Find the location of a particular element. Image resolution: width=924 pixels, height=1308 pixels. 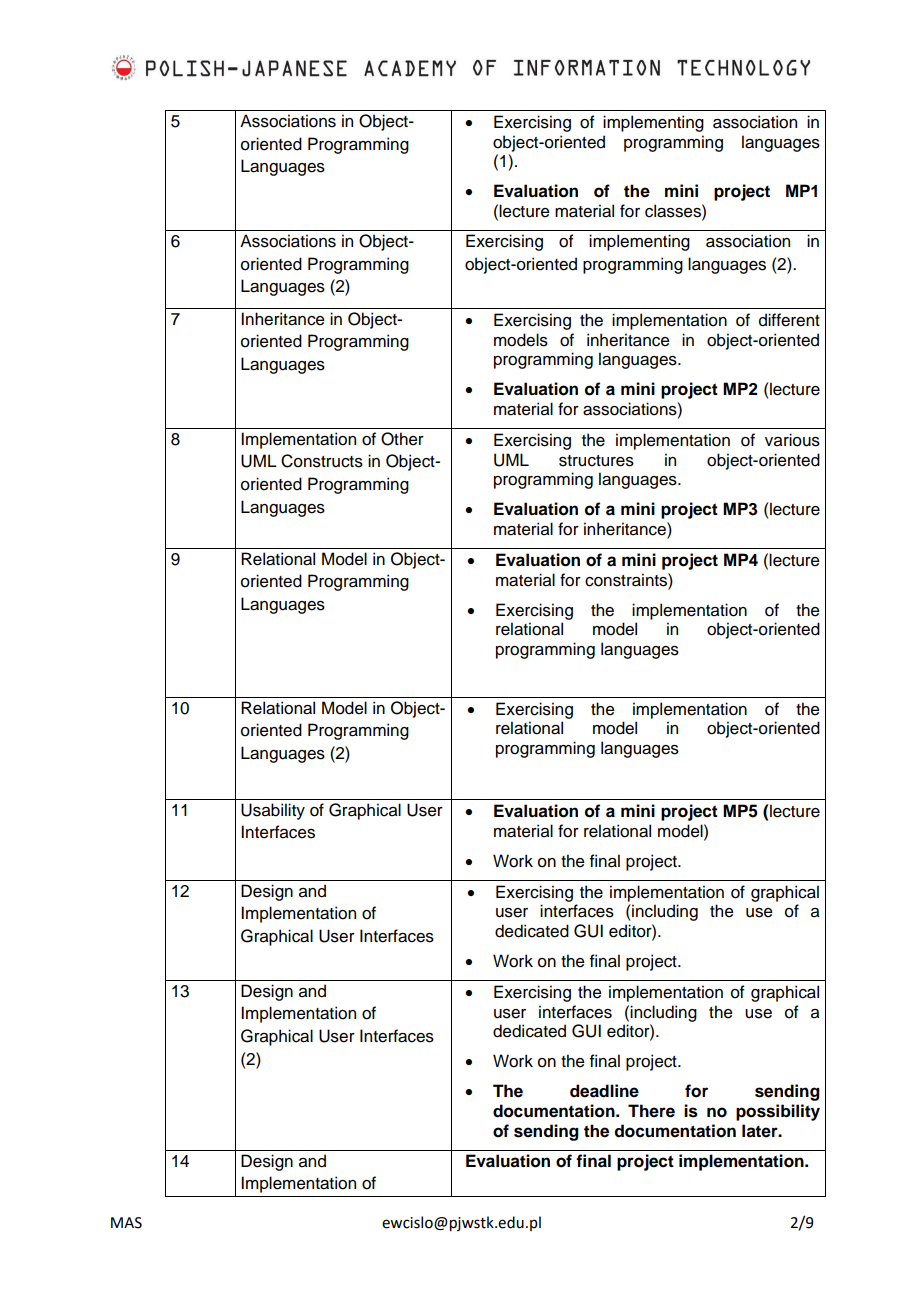

deadline is located at coordinates (604, 1091).
